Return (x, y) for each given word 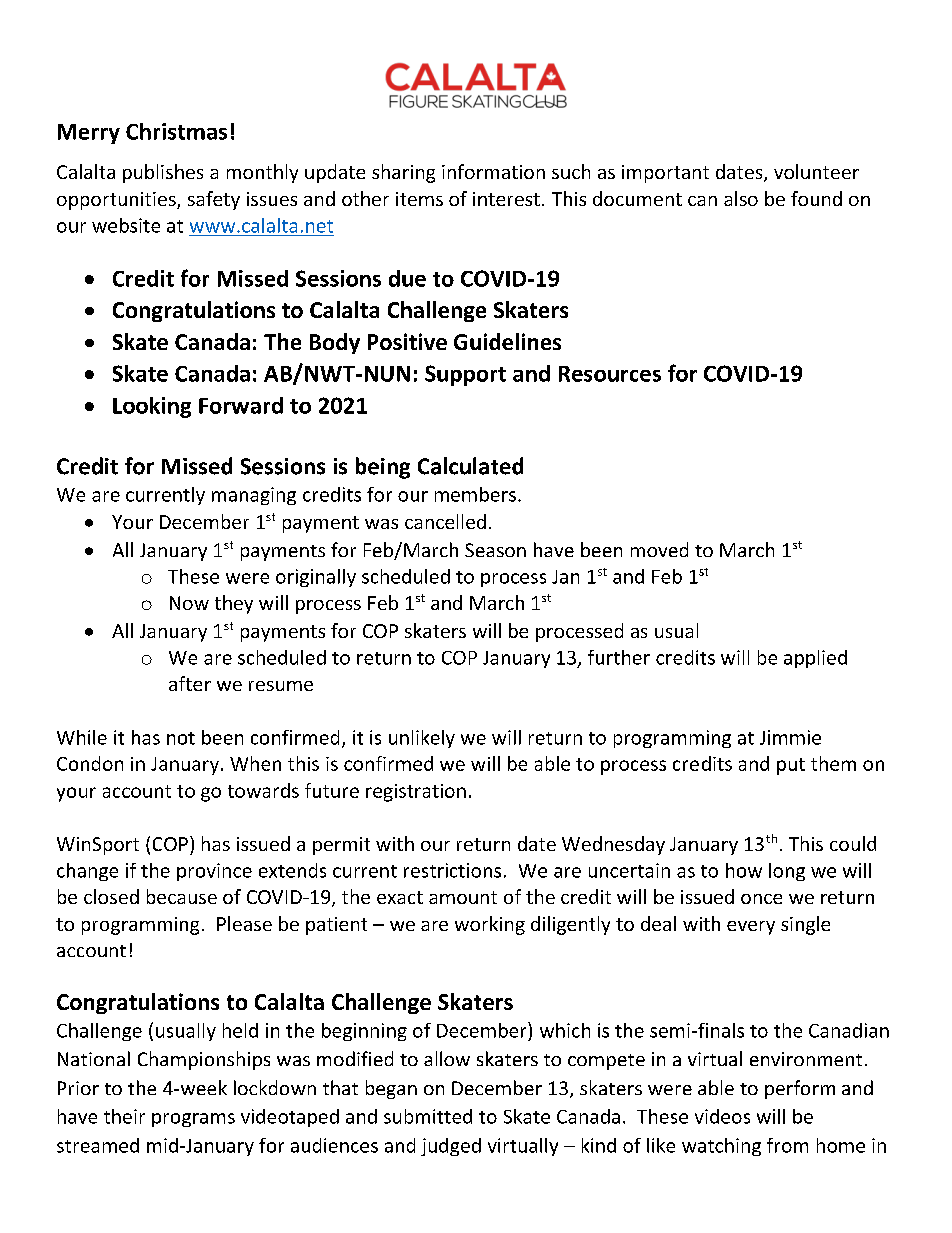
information (493, 171)
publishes (163, 173)
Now (189, 603)
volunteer (816, 171)
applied (815, 659)
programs (193, 1120)
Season (495, 550)
